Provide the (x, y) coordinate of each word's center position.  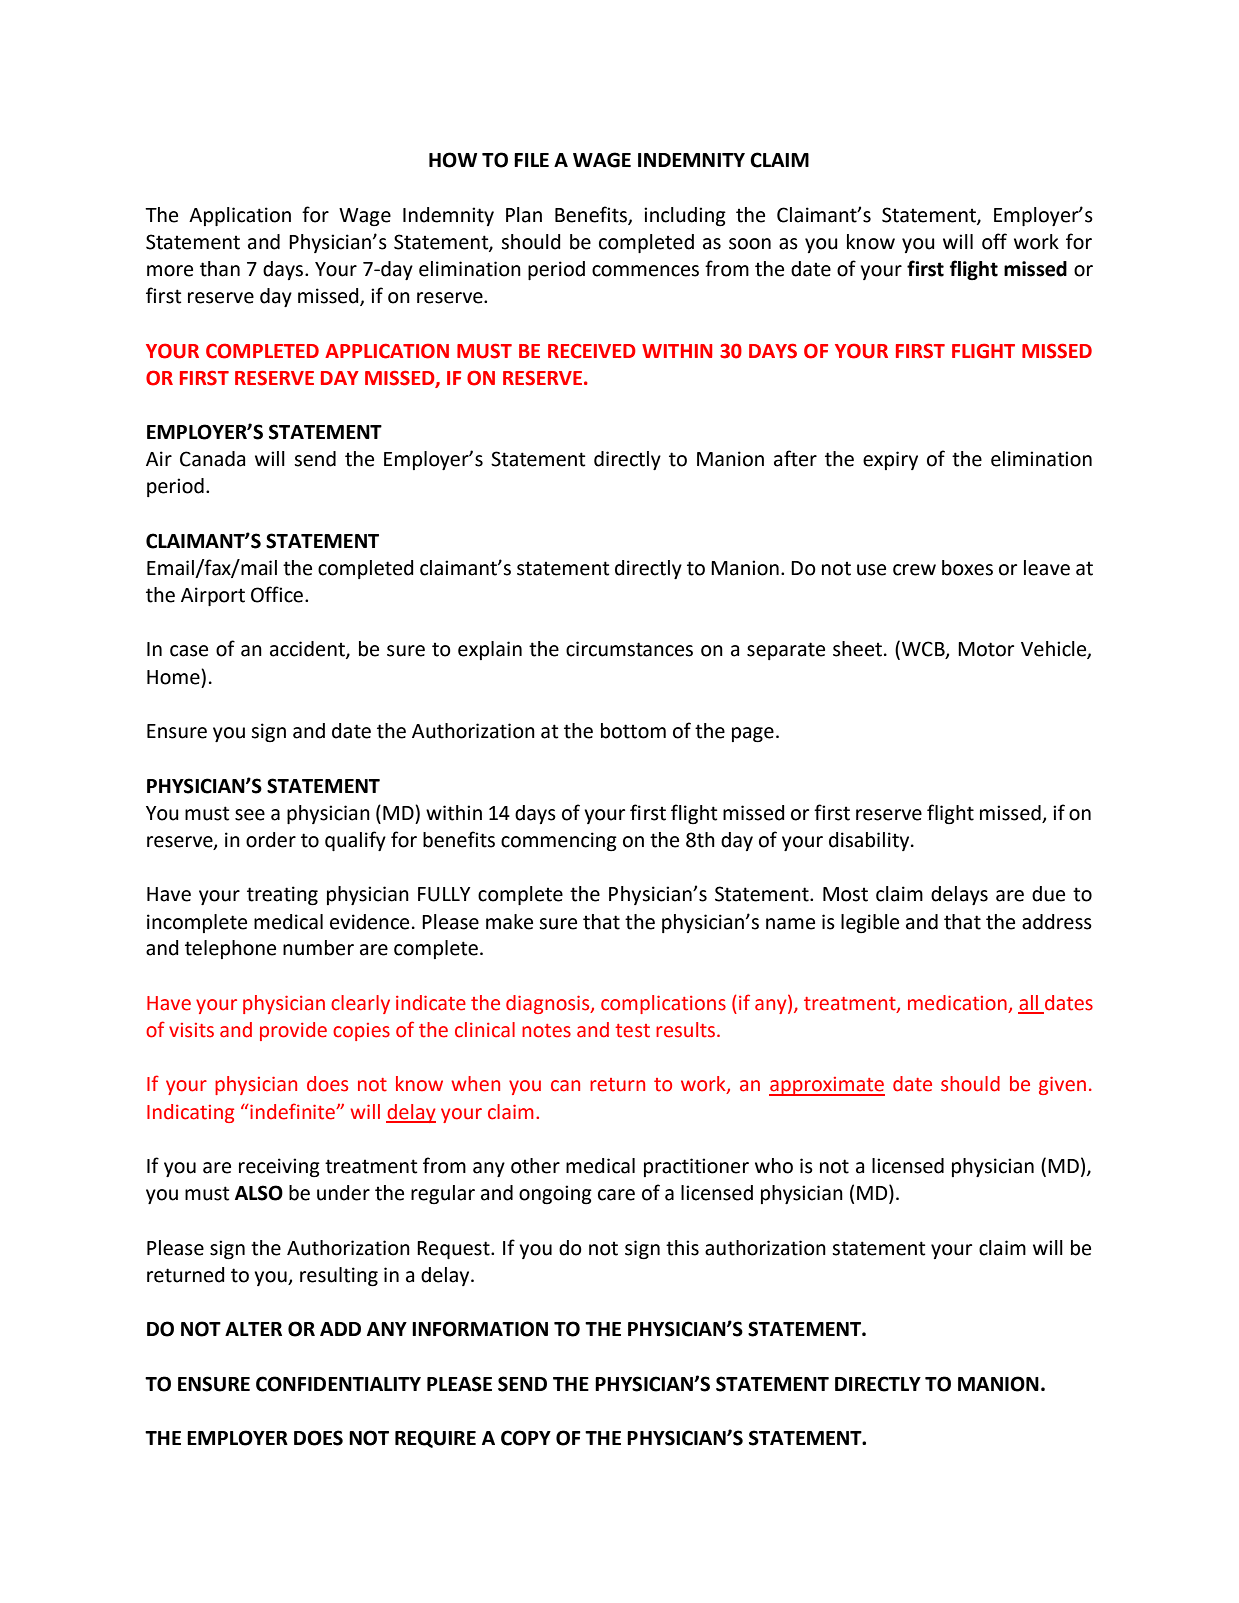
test (632, 1031)
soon (750, 244)
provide (293, 1031)
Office (277, 594)
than (220, 269)
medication (957, 1003)
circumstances (629, 649)
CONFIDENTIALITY (338, 1384)
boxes (967, 568)
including (685, 217)
